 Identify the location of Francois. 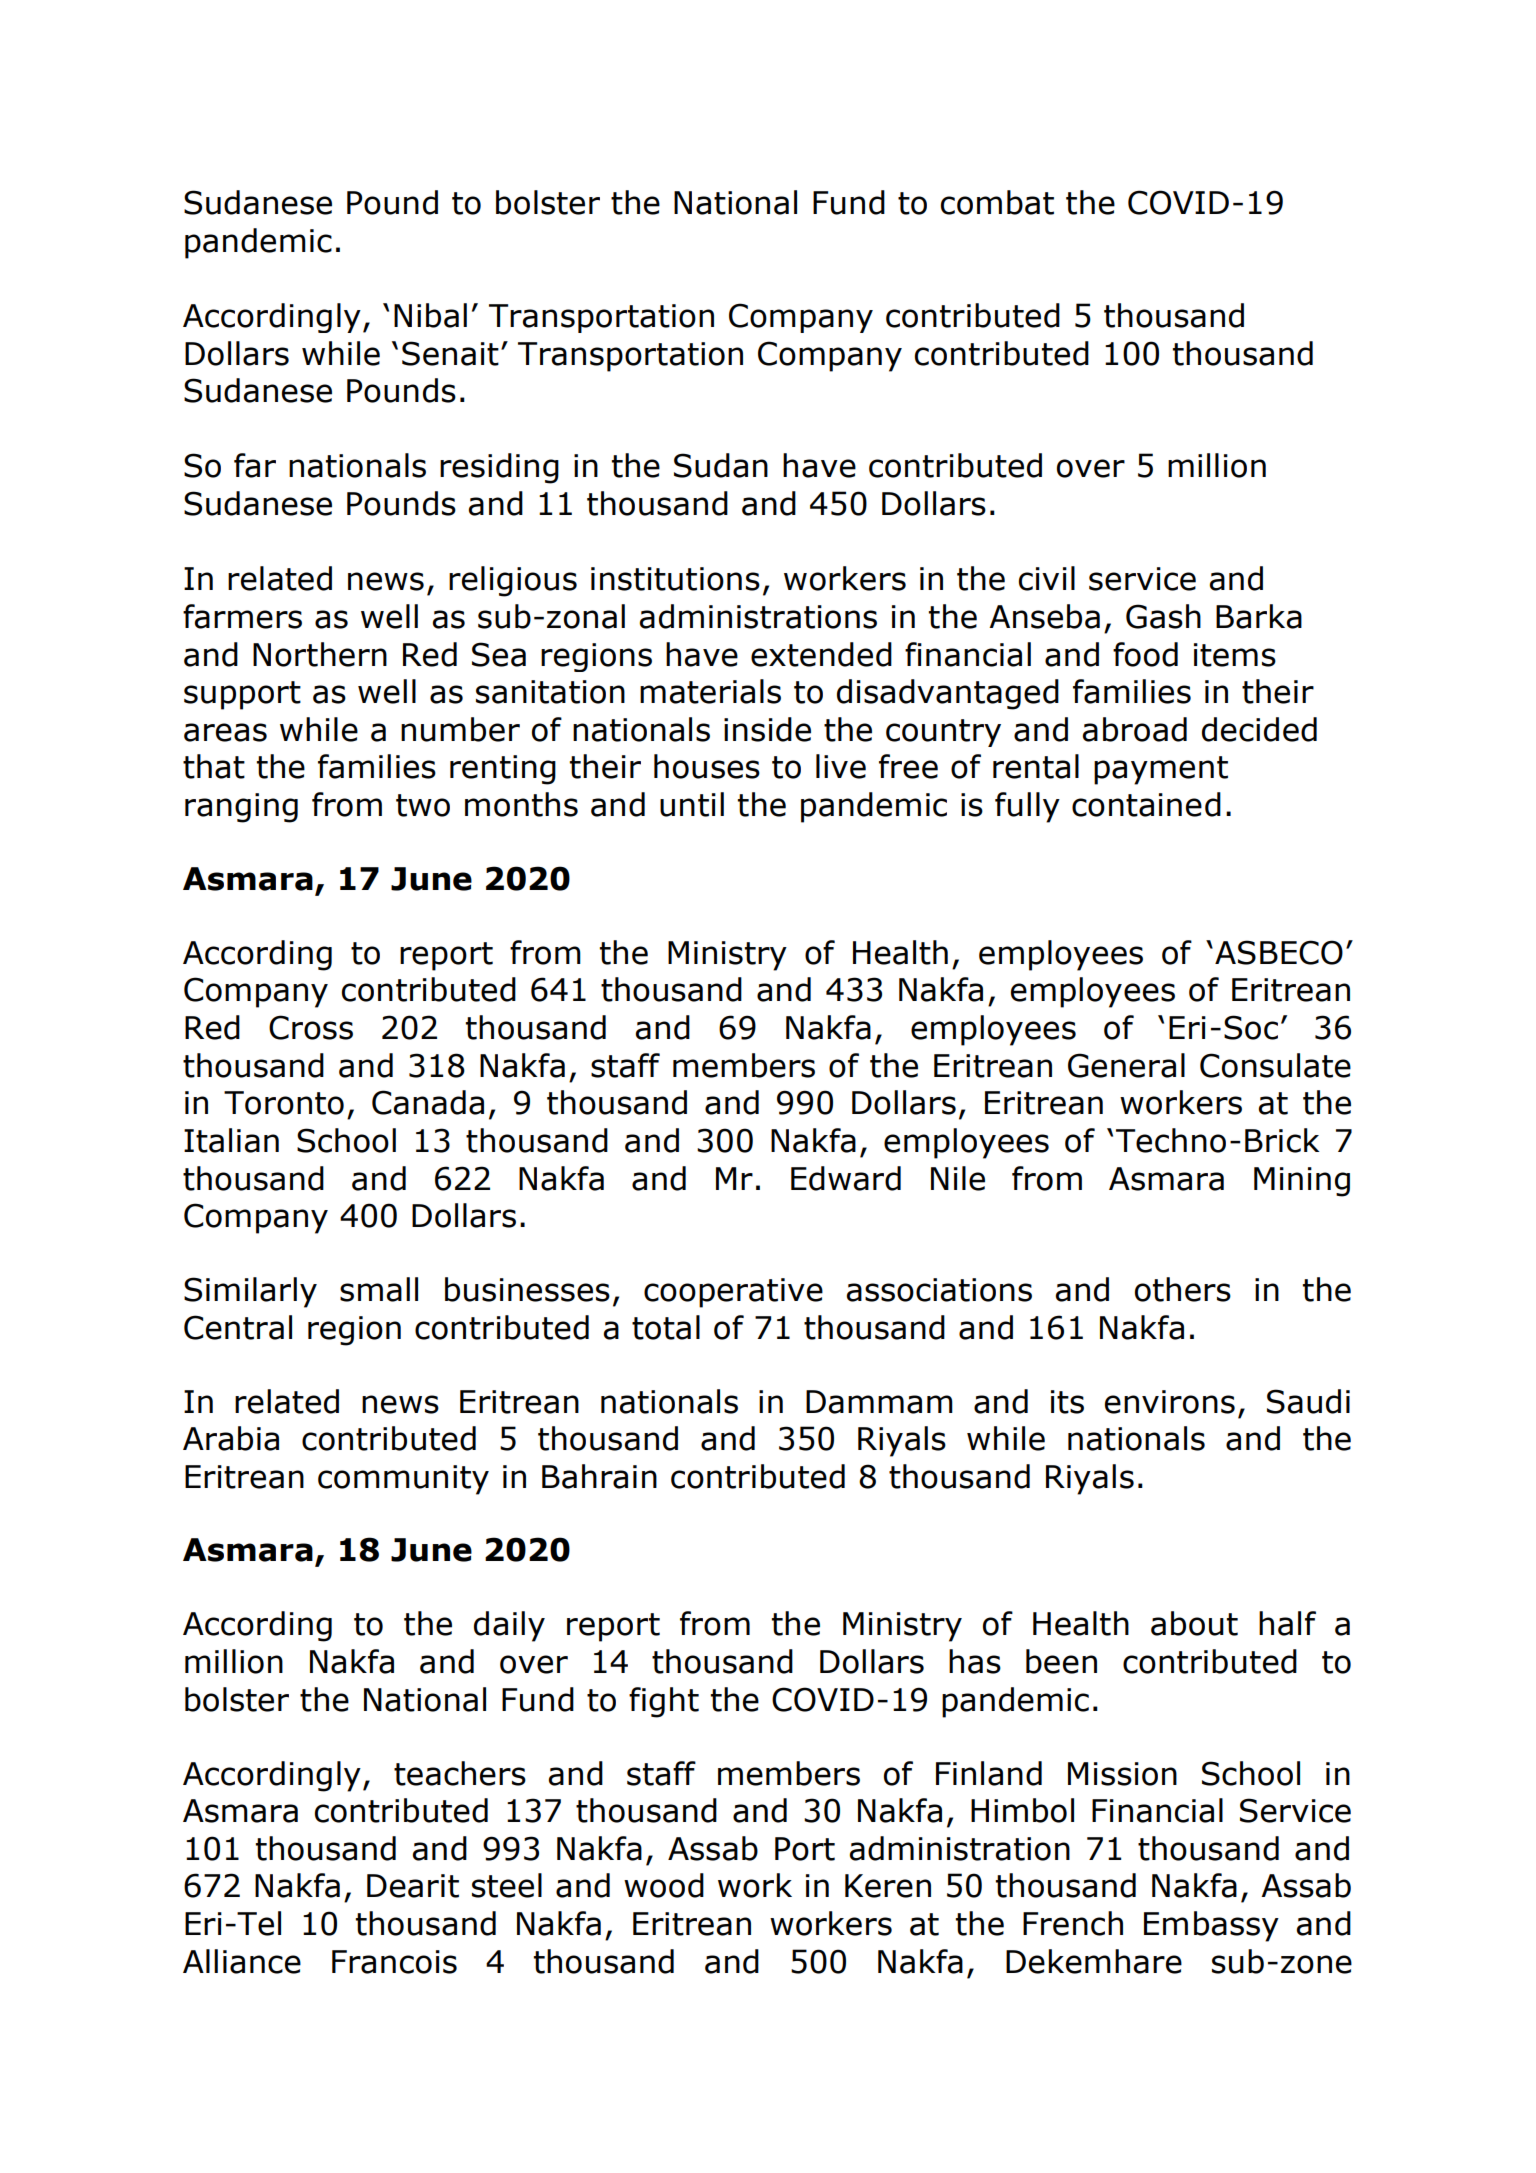
(394, 1962).
